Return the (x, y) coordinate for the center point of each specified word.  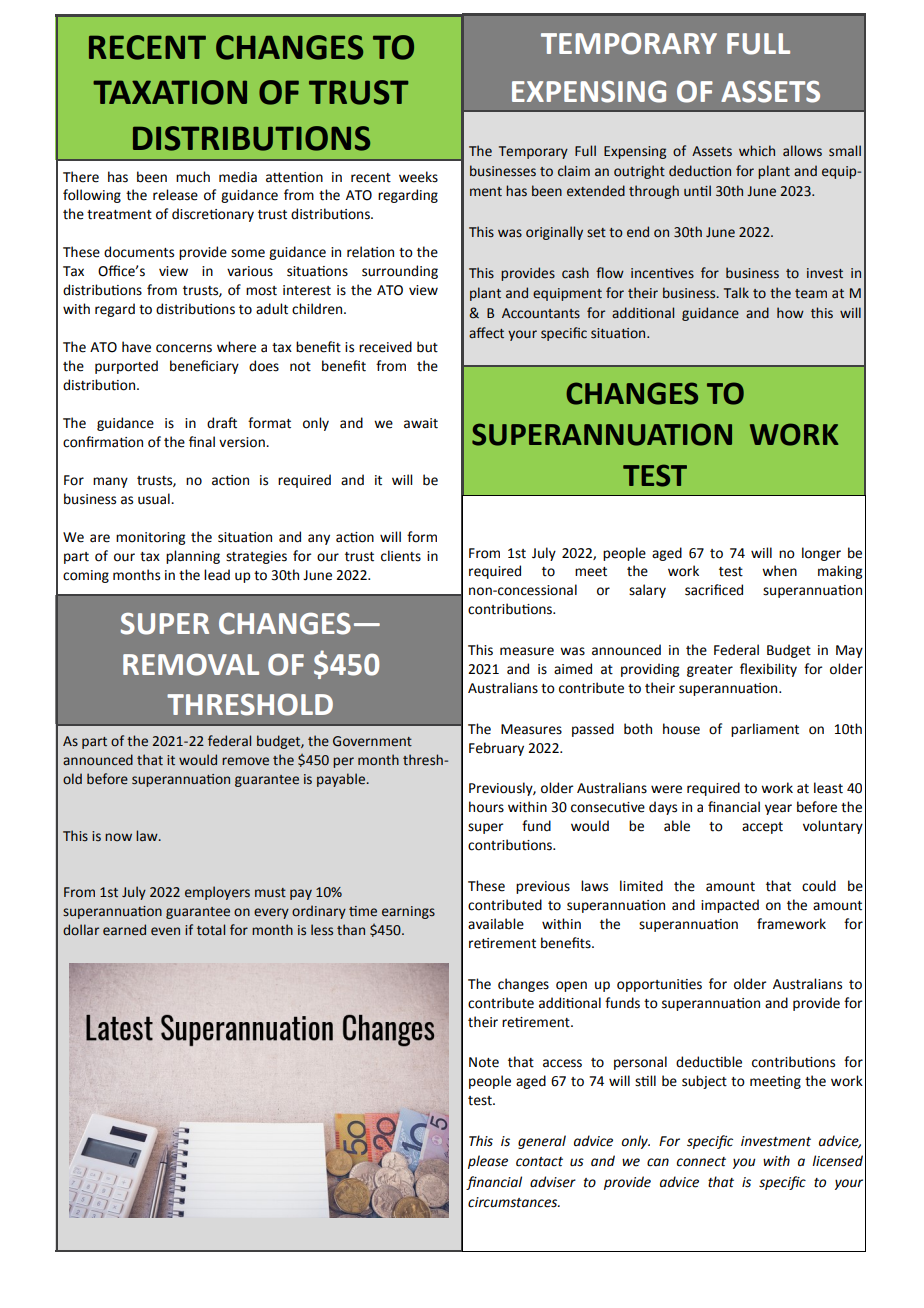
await (421, 423)
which (757, 150)
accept (762, 828)
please (488, 1162)
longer (821, 554)
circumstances (514, 1202)
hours (486, 807)
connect (701, 1162)
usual (155, 499)
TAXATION (170, 92)
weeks (418, 177)
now (118, 837)
